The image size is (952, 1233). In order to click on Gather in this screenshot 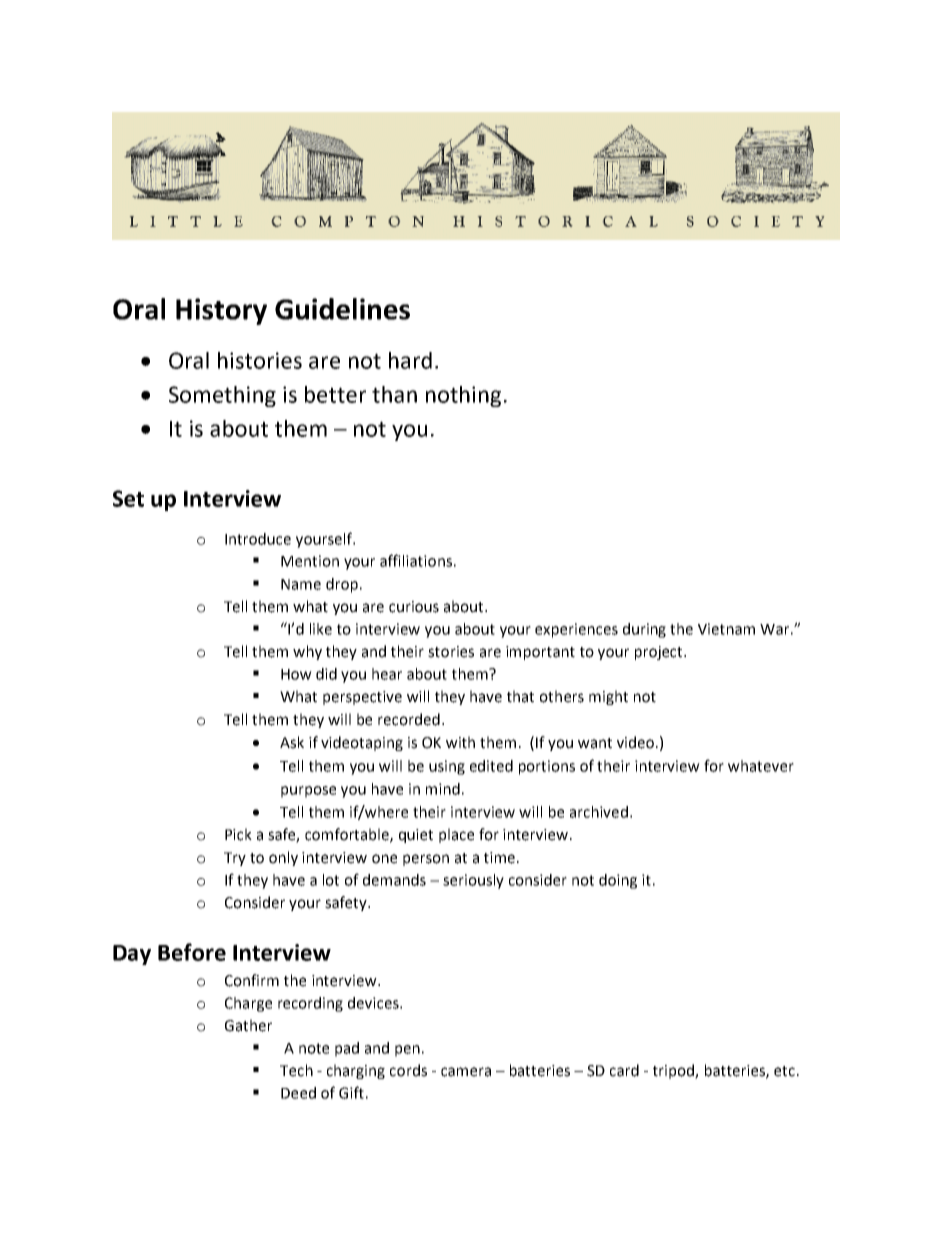, I will do `click(248, 1025)`.
